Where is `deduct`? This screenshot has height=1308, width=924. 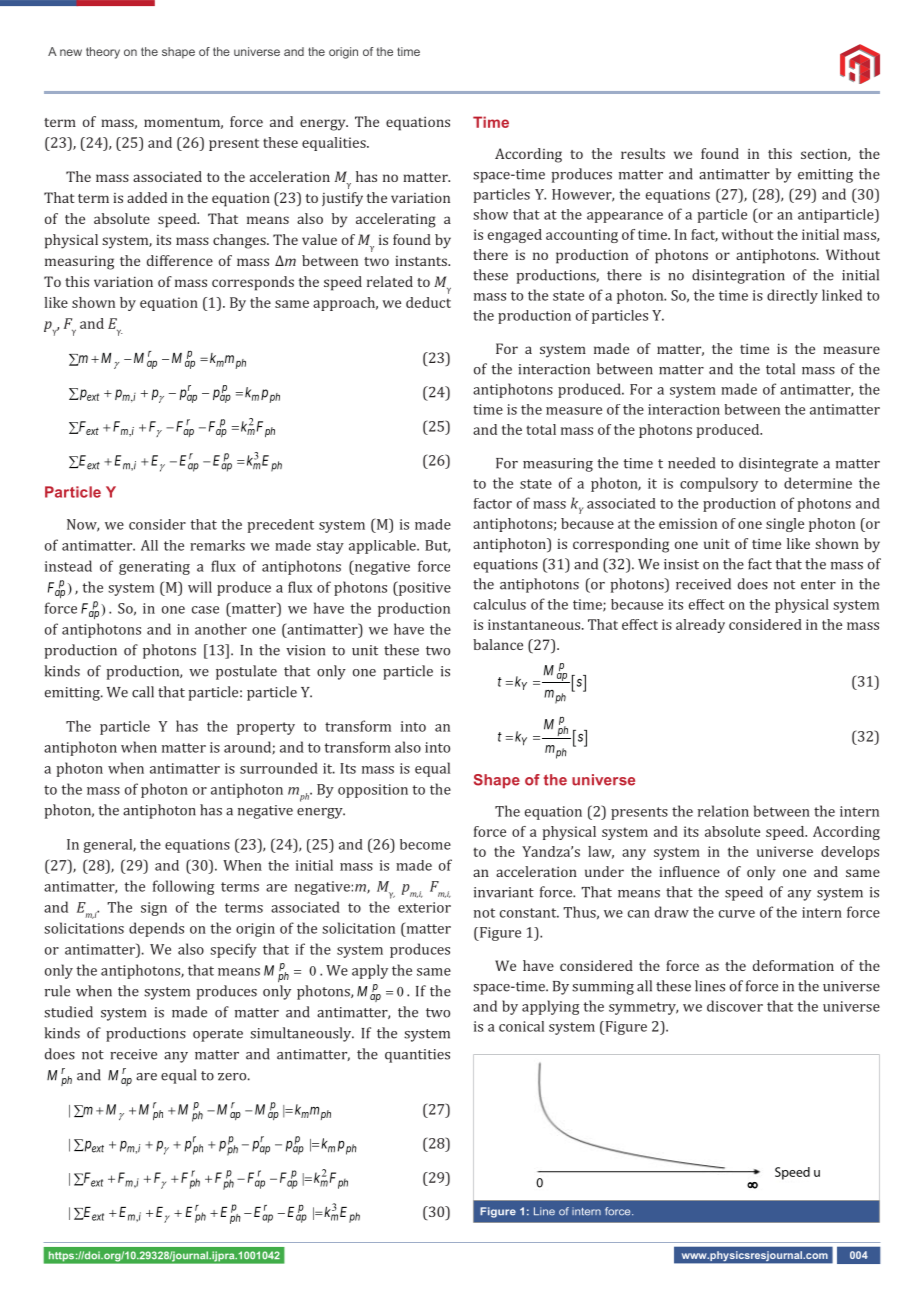
deduct is located at coordinates (428, 302).
